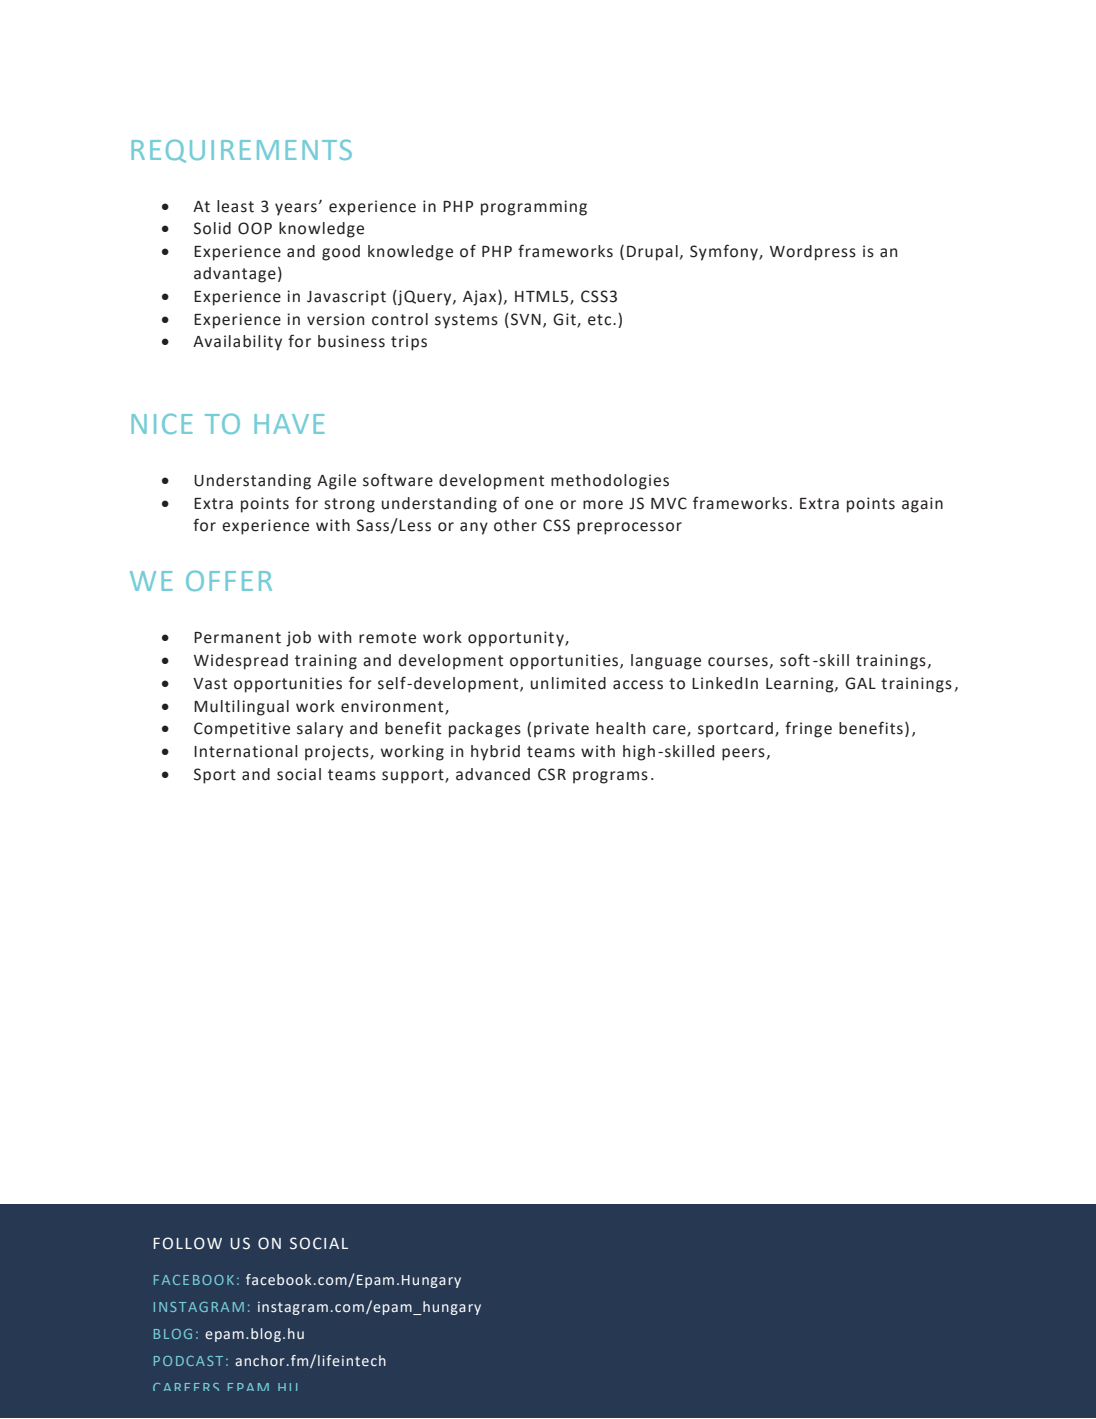 The width and height of the screenshot is (1096, 1419). What do you see at coordinates (187, 1243) in the screenshot?
I see `FOLLOW` at bounding box center [187, 1243].
